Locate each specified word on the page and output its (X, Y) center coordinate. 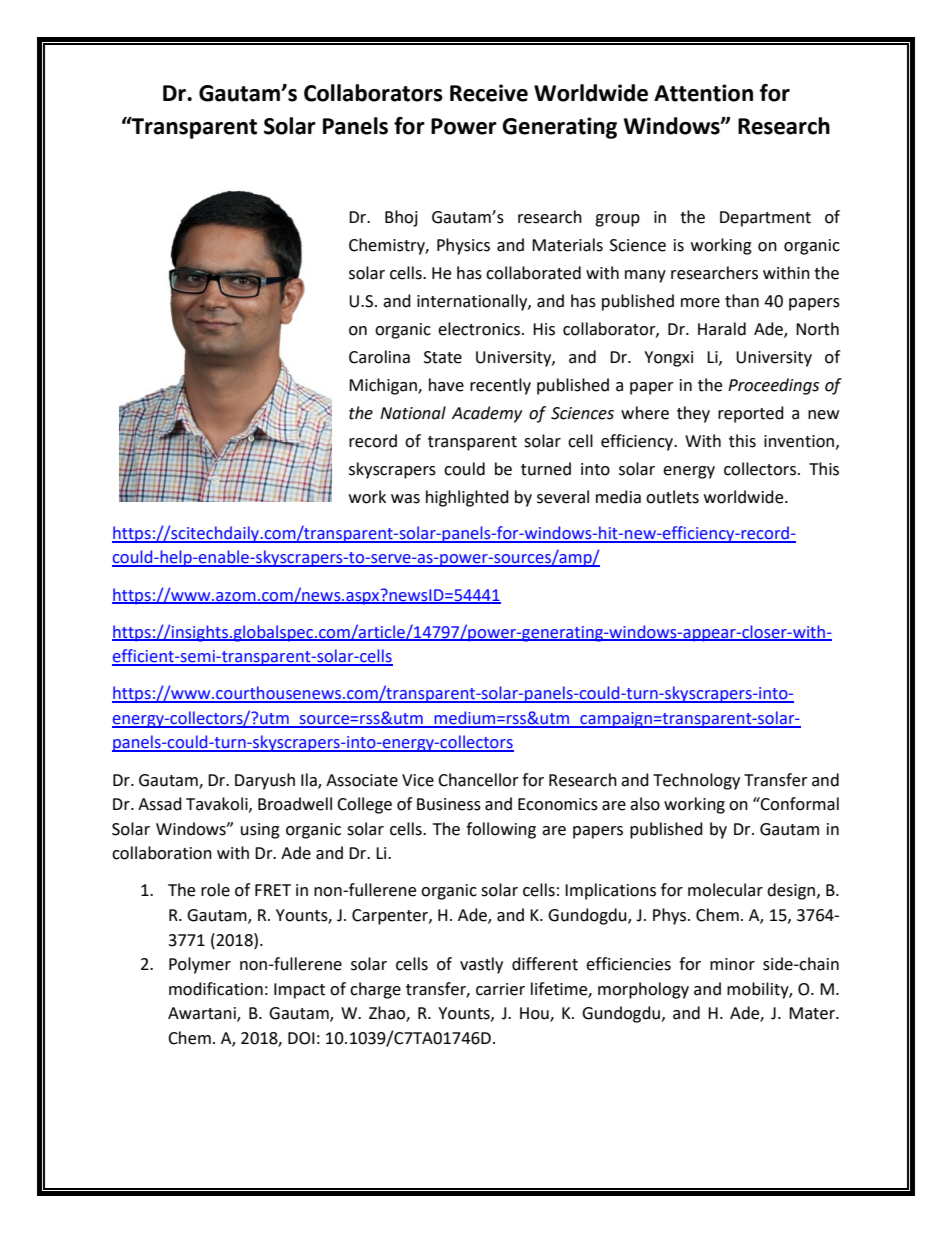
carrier (500, 989)
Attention (703, 93)
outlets (672, 497)
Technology (696, 781)
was (405, 499)
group (617, 220)
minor (732, 964)
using (260, 831)
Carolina (379, 357)
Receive (489, 93)
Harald (722, 329)
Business (449, 804)
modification (216, 989)
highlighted (467, 498)
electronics (480, 329)
